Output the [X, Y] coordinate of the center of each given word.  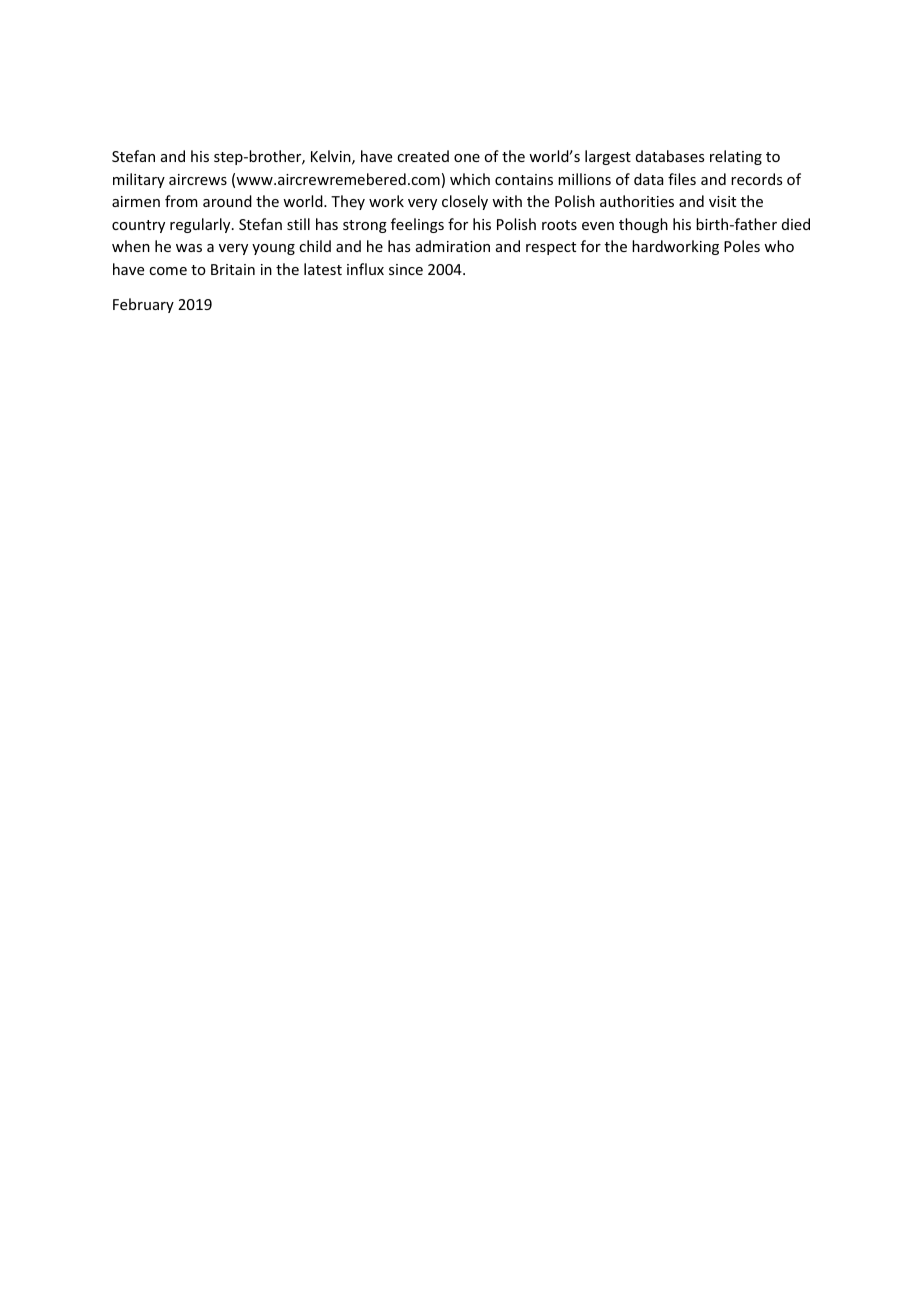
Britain [233, 269]
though [643, 225]
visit [722, 201]
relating [736, 157]
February [143, 305]
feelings [417, 225]
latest [323, 269]
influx [365, 269]
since [406, 269]
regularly [201, 225]
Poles [742, 246]
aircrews [198, 179]
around [227, 201]
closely [465, 202]
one [467, 158]
